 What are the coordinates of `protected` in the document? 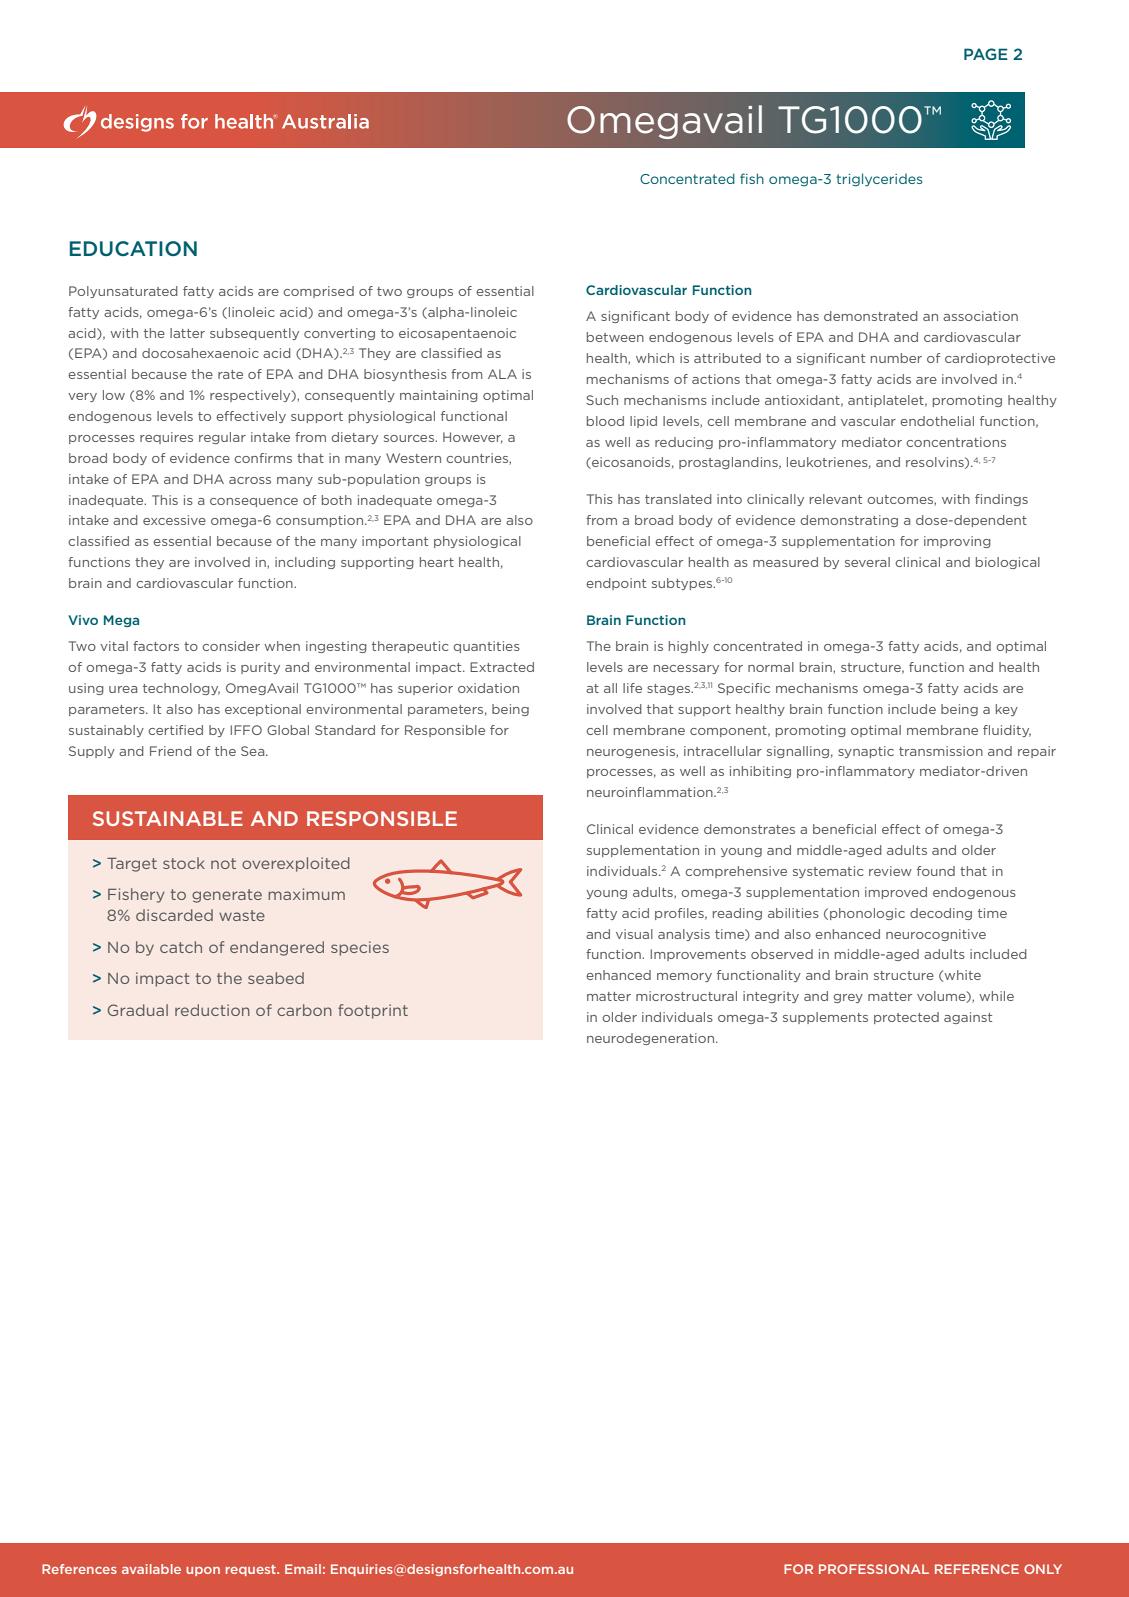 It's located at (906, 1018).
